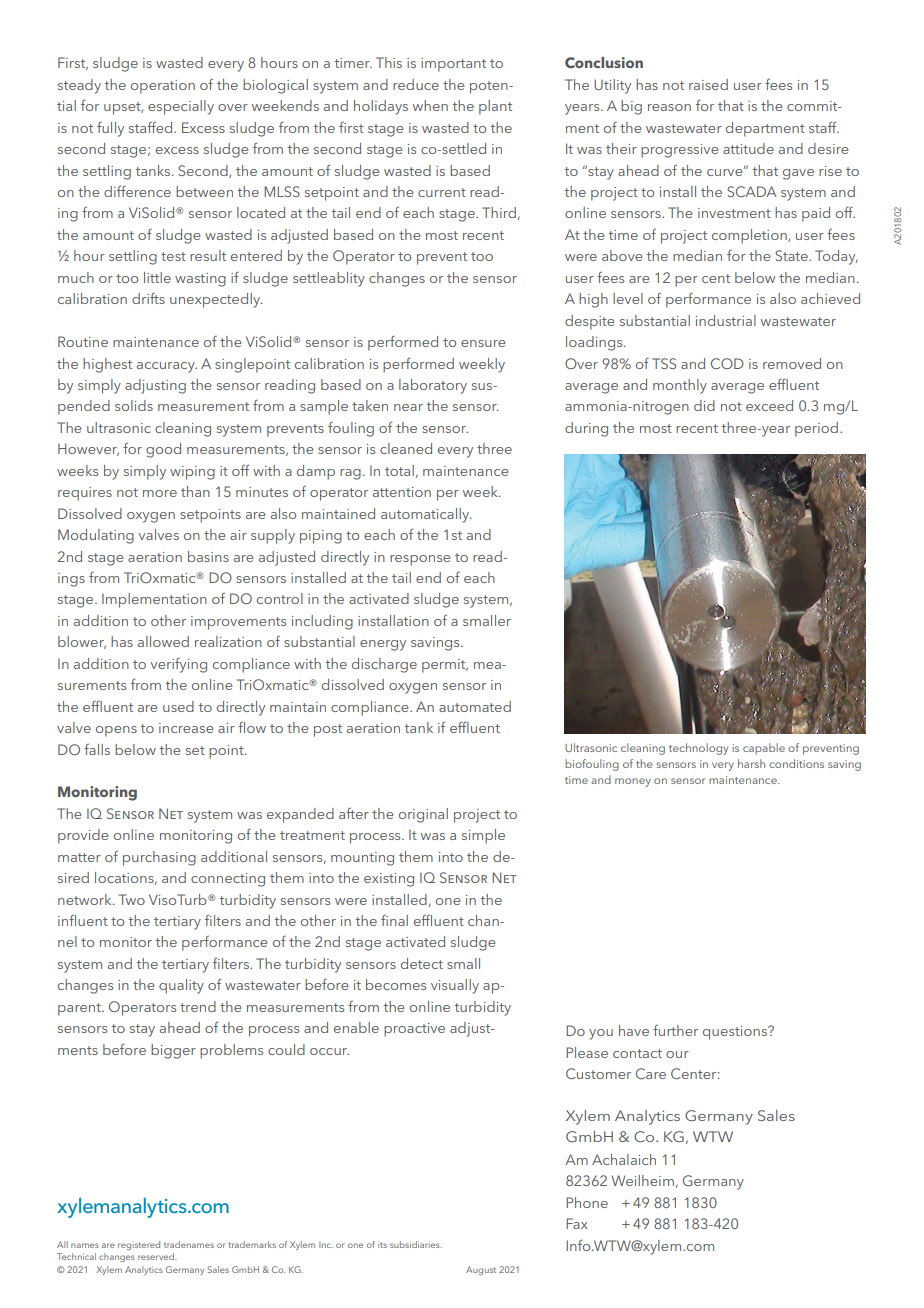 The image size is (924, 1308). I want to click on Phone, so click(587, 1202).
